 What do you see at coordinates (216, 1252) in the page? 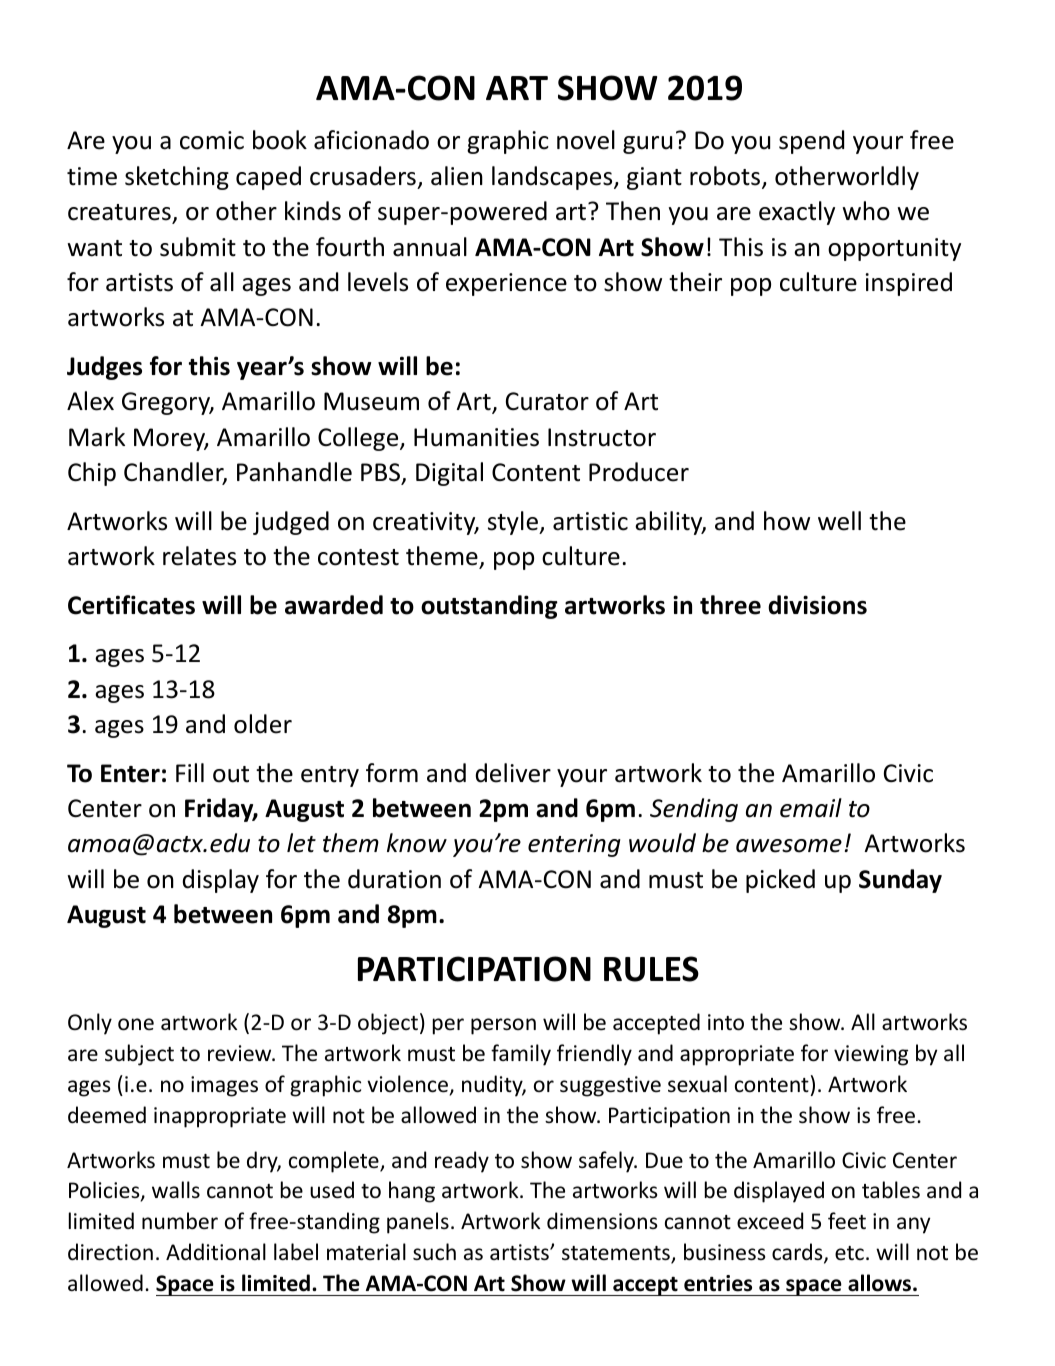
I see `Additional` at bounding box center [216, 1252].
